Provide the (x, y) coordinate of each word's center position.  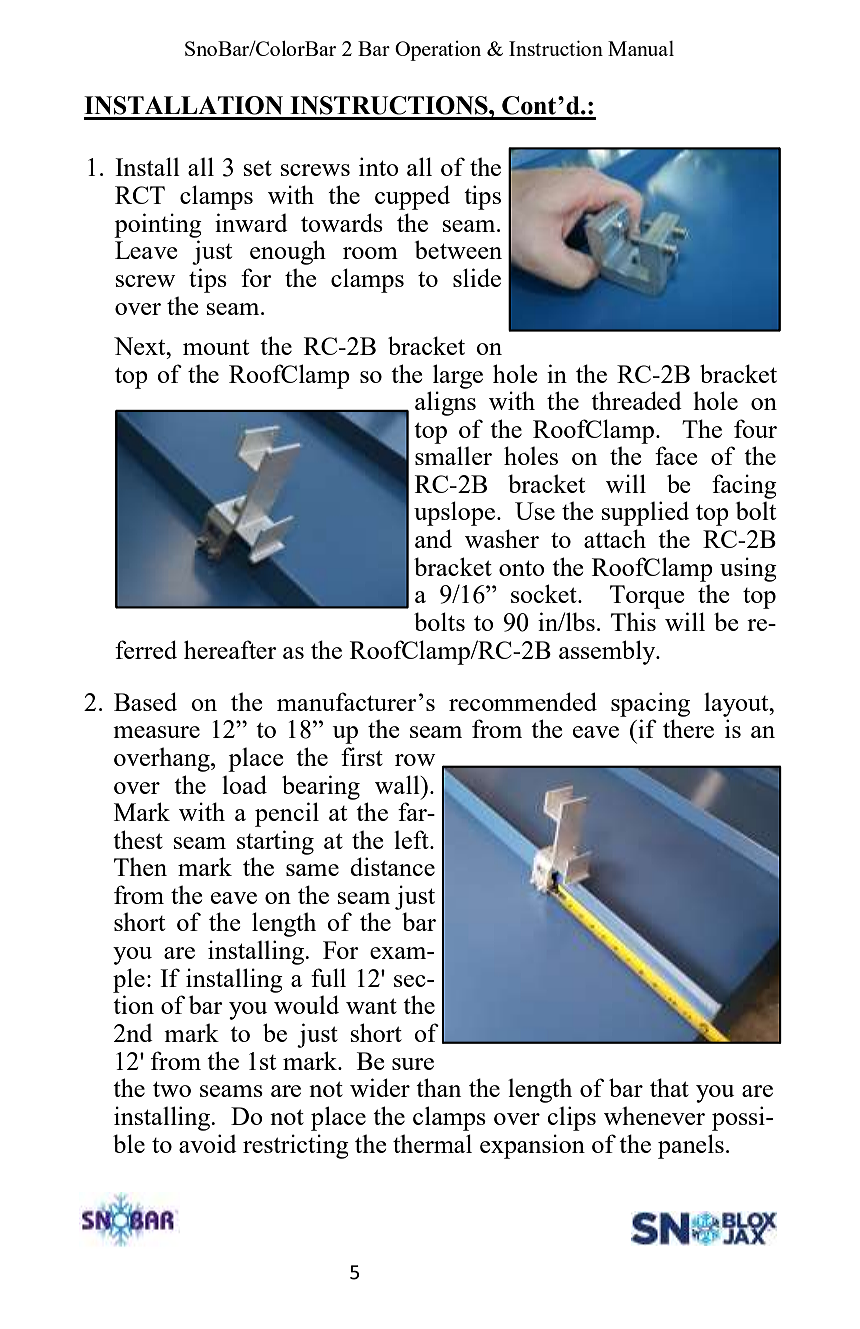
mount (216, 347)
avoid (208, 1143)
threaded (636, 400)
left (412, 839)
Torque (647, 597)
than (438, 1087)
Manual (641, 48)
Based (145, 701)
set (258, 168)
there (688, 728)
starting (275, 842)
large (458, 376)
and (433, 538)
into (379, 166)
